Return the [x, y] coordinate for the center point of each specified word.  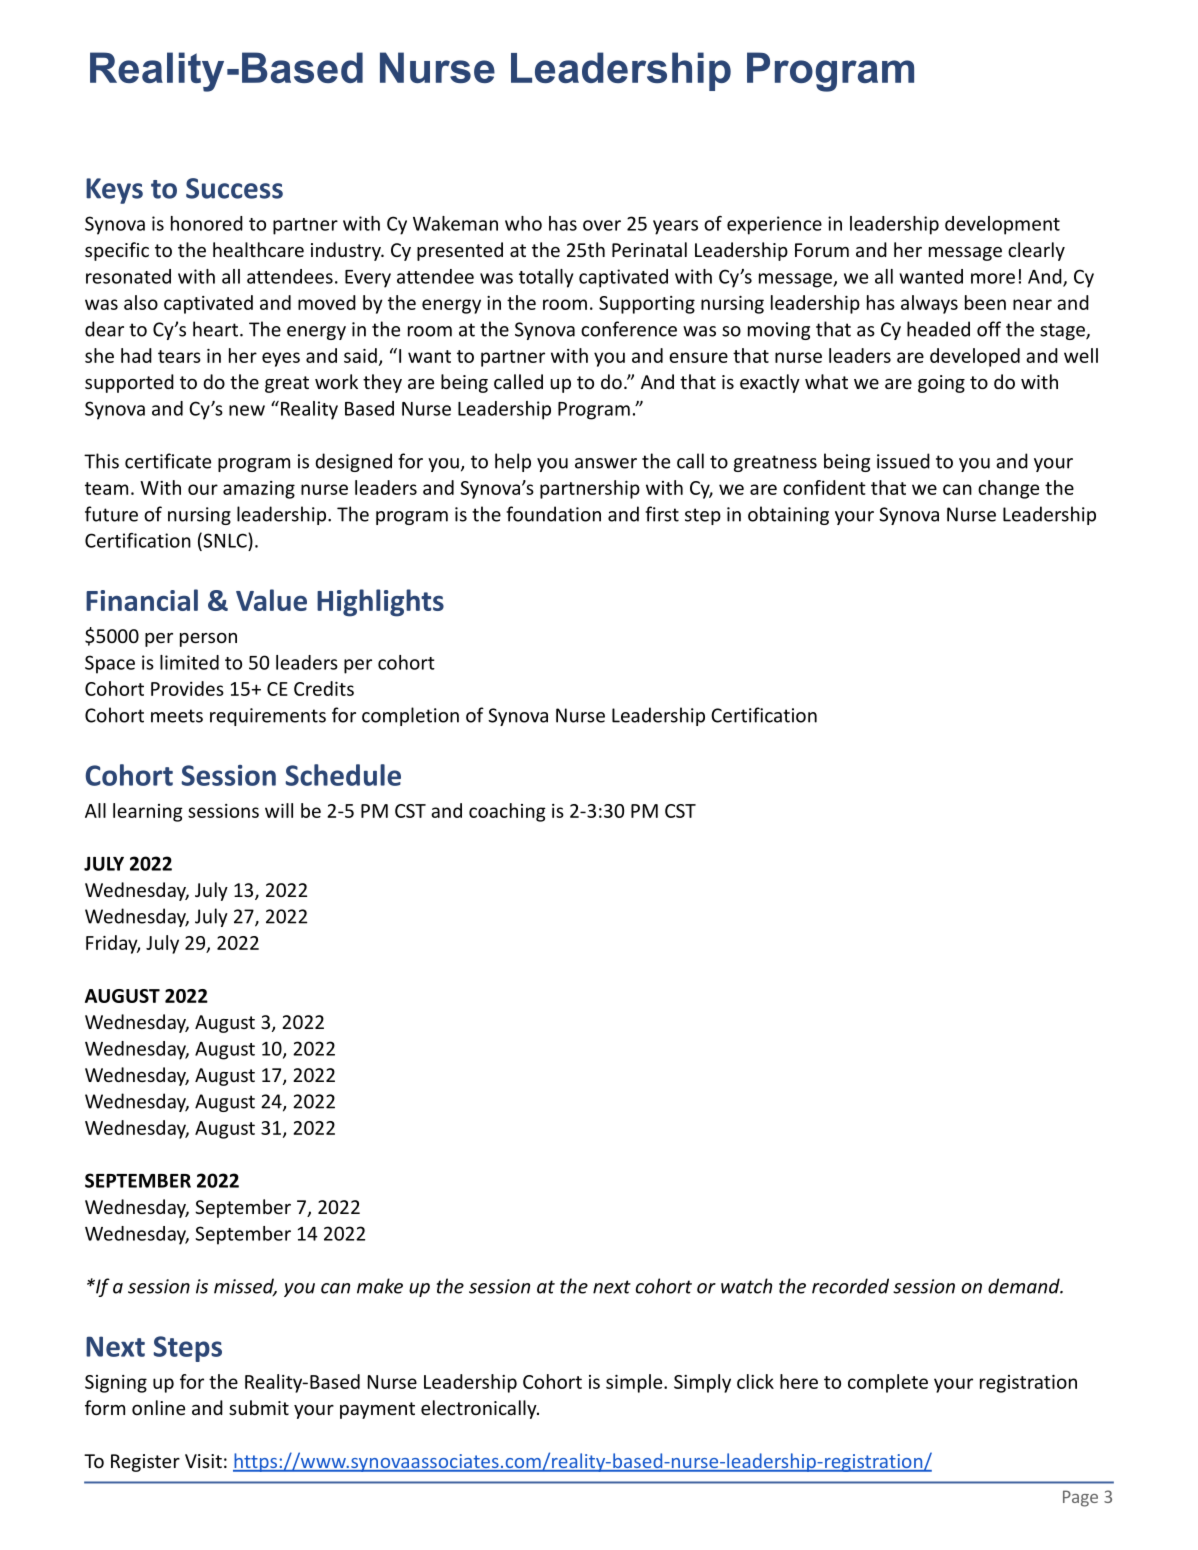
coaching [507, 812]
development [1002, 225]
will [279, 810]
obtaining [788, 515]
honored [207, 223]
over [602, 225]
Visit [203, 1461]
